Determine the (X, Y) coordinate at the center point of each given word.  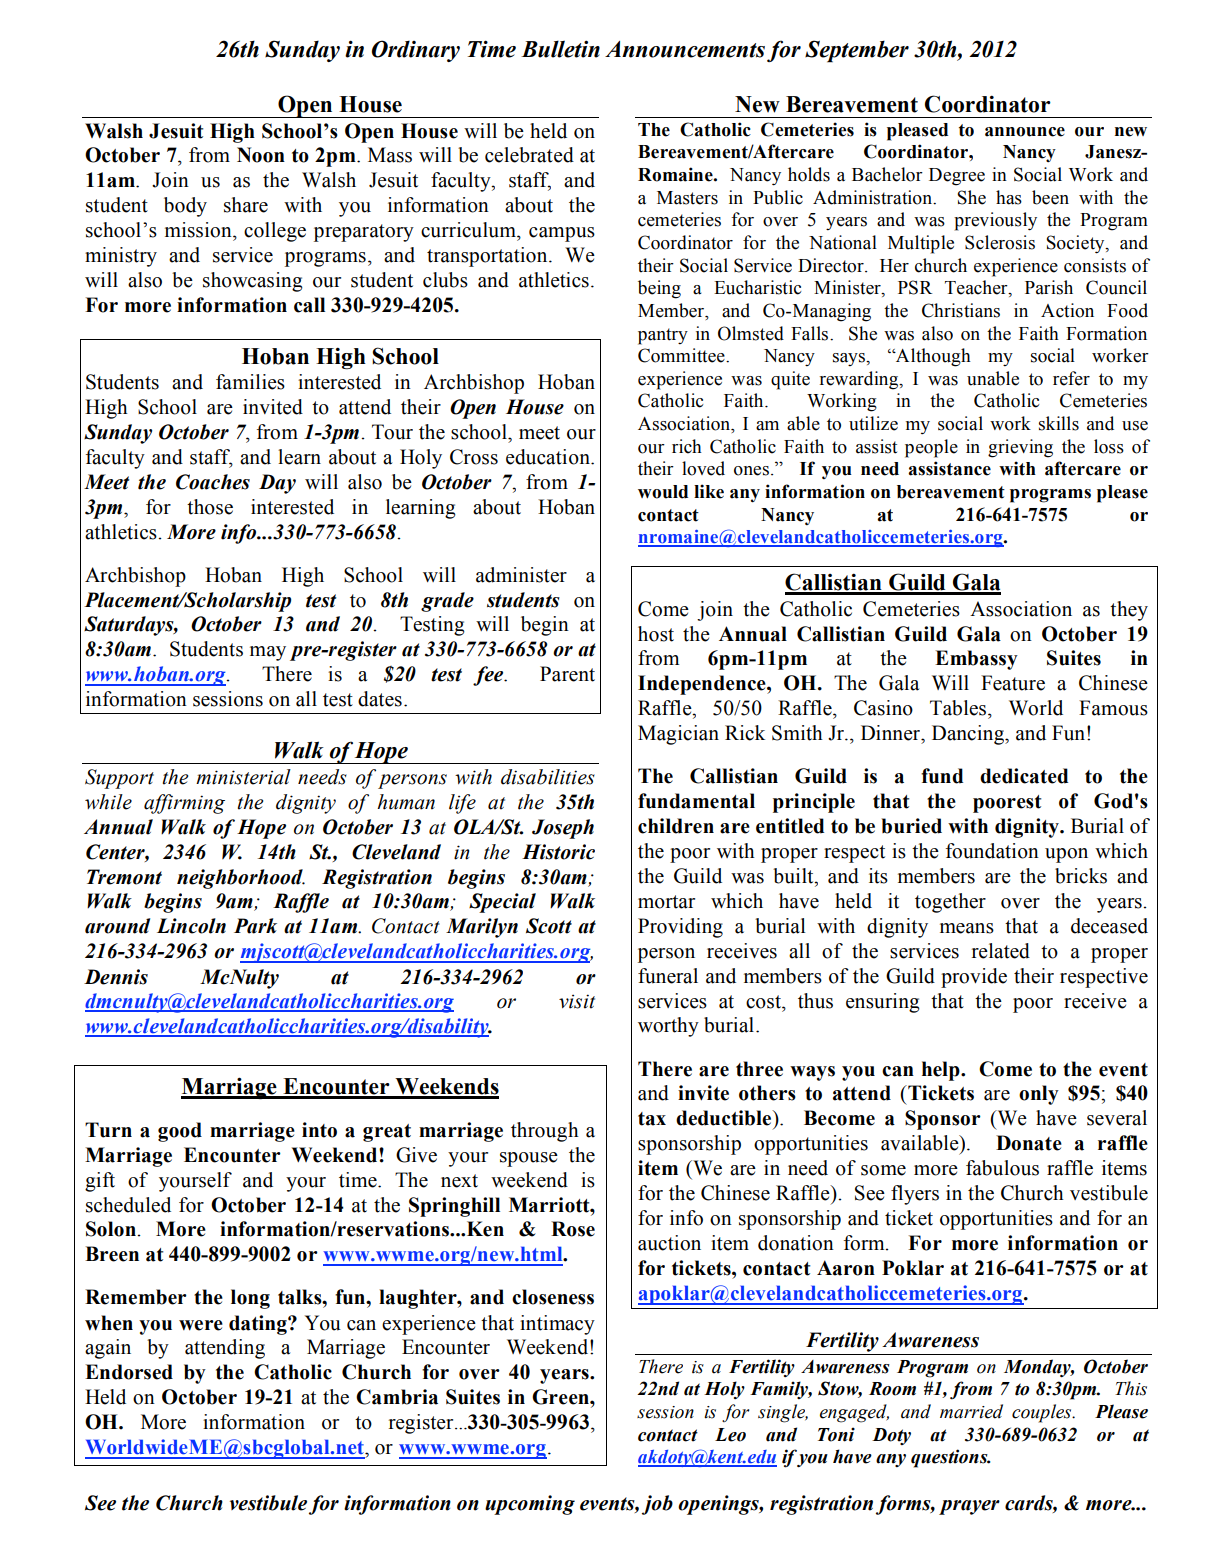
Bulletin (560, 49)
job (657, 1505)
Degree (957, 177)
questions (950, 1458)
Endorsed (129, 1372)
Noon (261, 155)
